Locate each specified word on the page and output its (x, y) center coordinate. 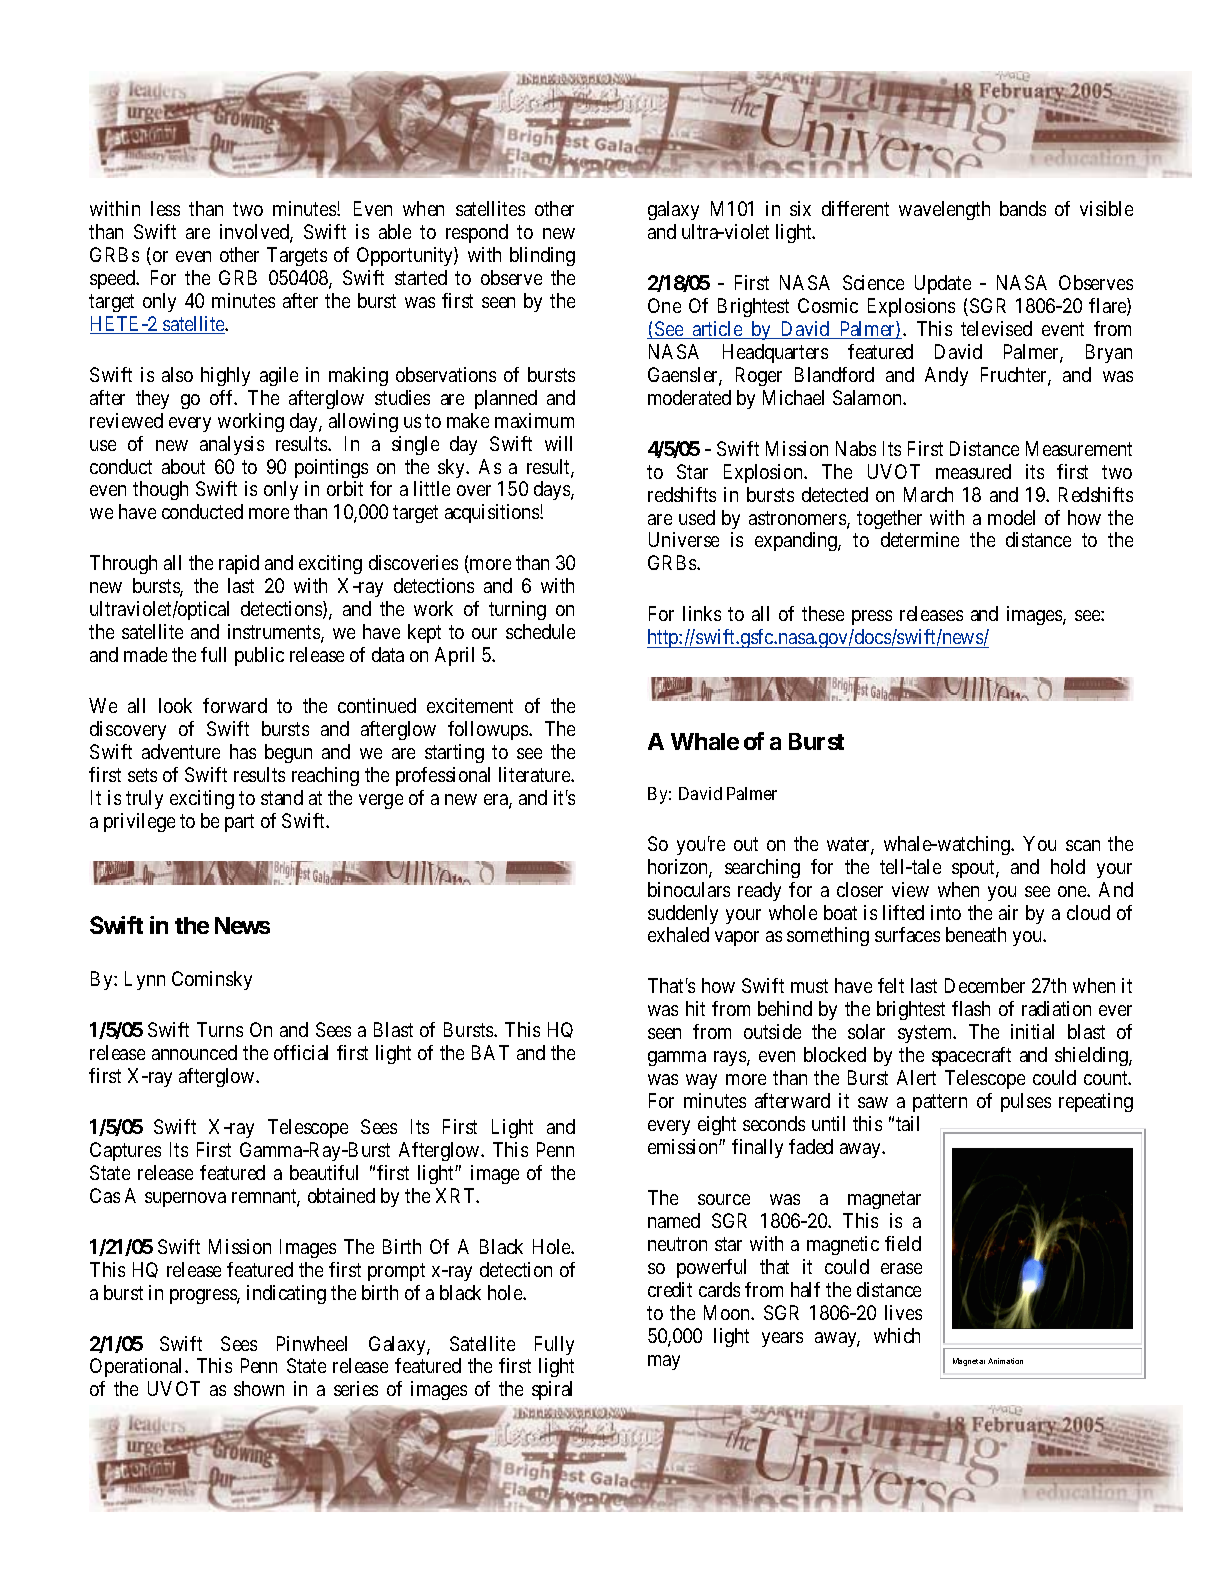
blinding (542, 256)
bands (1023, 208)
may (664, 1362)
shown (259, 1388)
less (165, 208)
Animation (1005, 1361)
